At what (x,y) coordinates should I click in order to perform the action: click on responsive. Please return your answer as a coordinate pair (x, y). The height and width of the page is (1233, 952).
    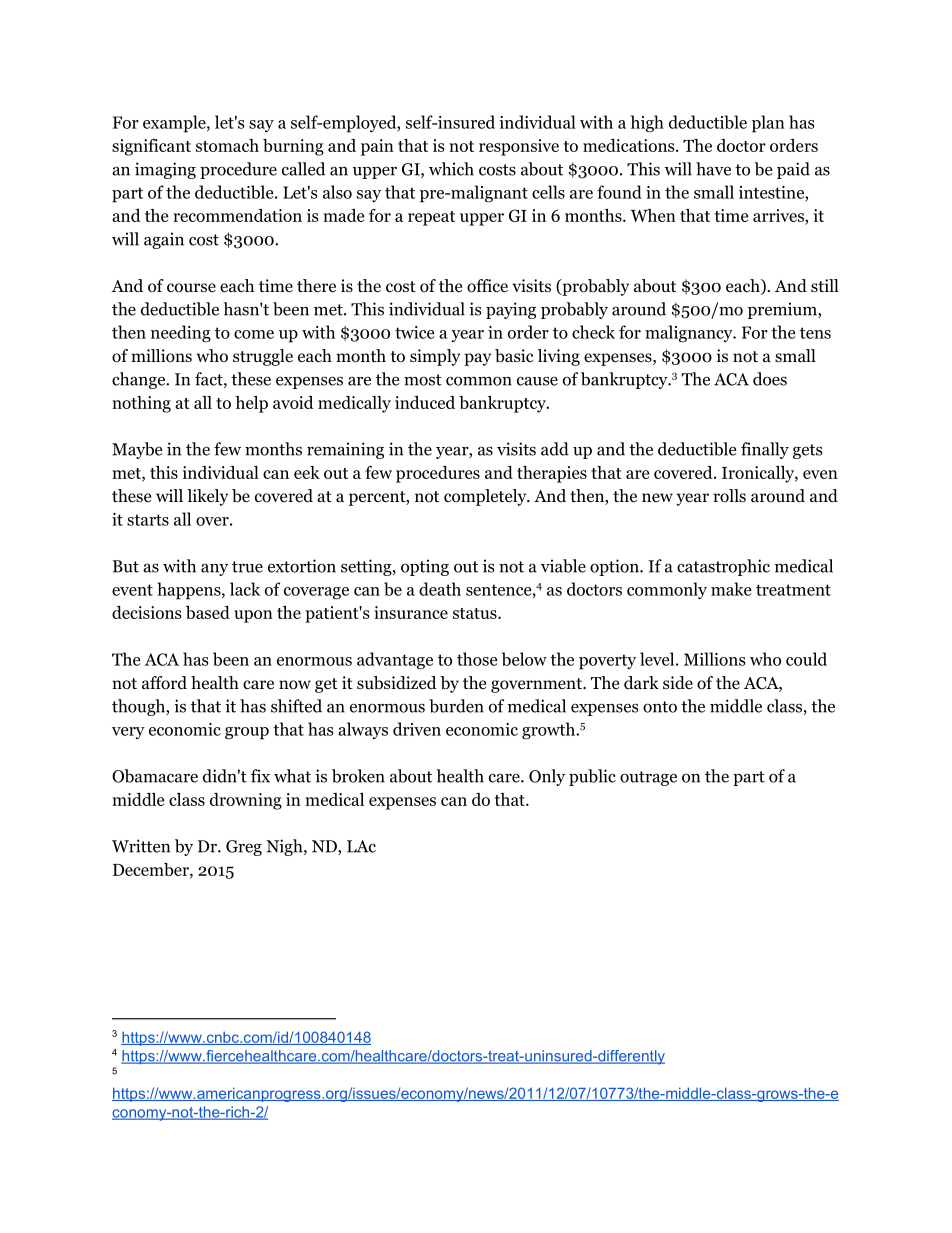
    Looking at the image, I should click on (519, 147).
